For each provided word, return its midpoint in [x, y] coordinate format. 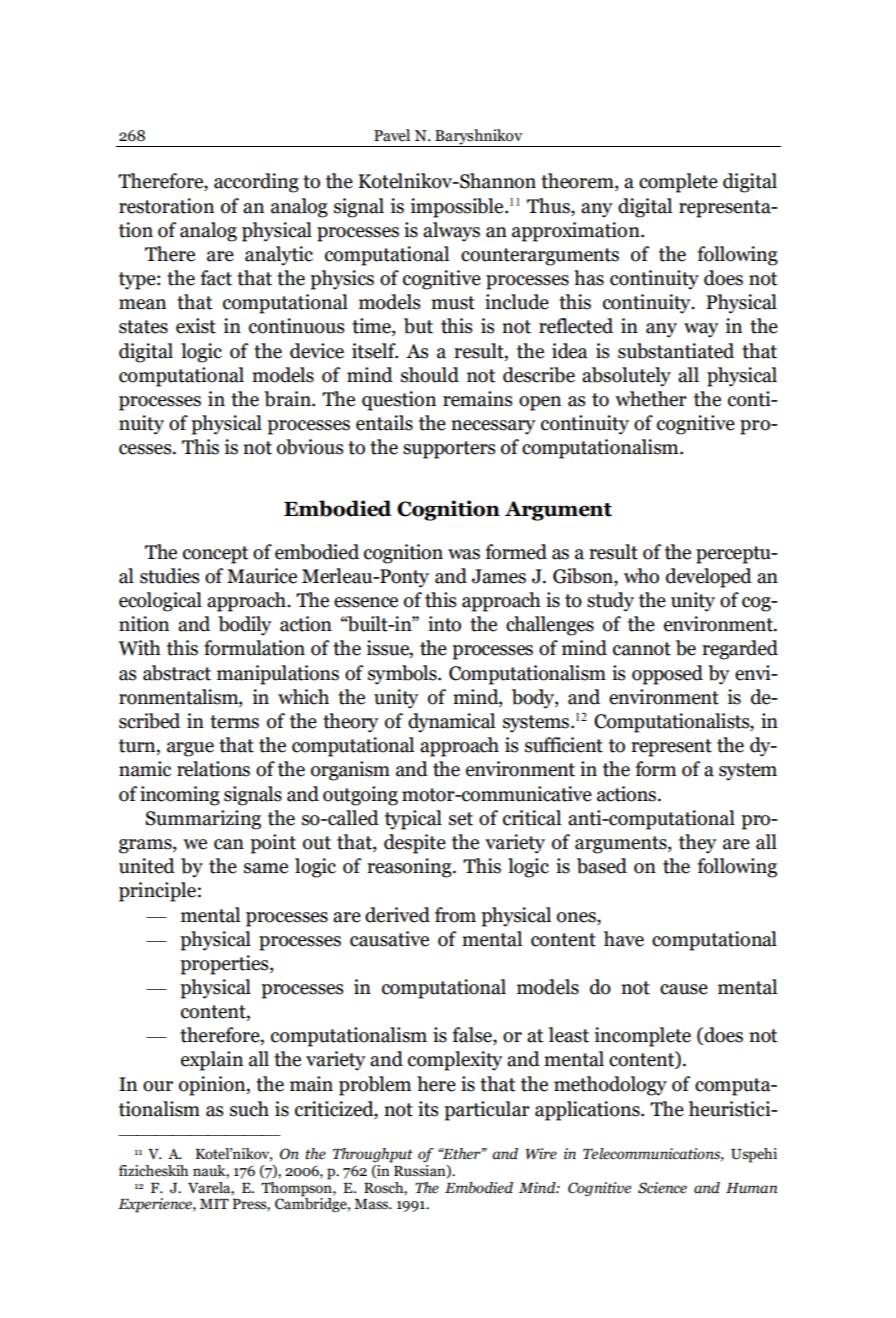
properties [225, 965]
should [430, 375]
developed [709, 578]
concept [216, 555]
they [697, 844]
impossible [458, 208]
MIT [214, 1204]
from [455, 915]
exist [196, 326]
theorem [578, 182]
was [464, 554]
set [461, 819]
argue [190, 749]
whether [651, 399]
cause [684, 989]
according [256, 183]
